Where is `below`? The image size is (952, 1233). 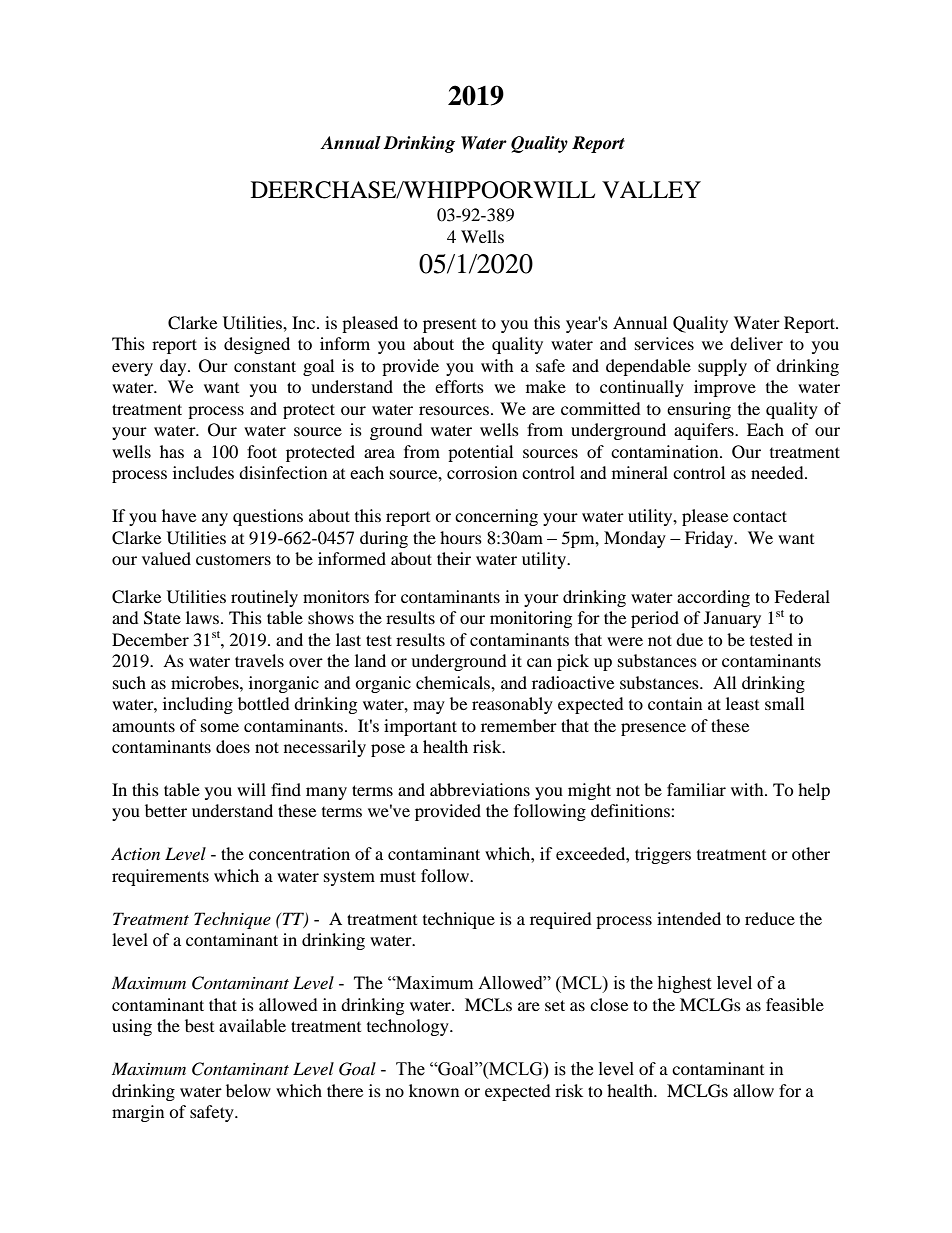 below is located at coordinates (248, 1090).
